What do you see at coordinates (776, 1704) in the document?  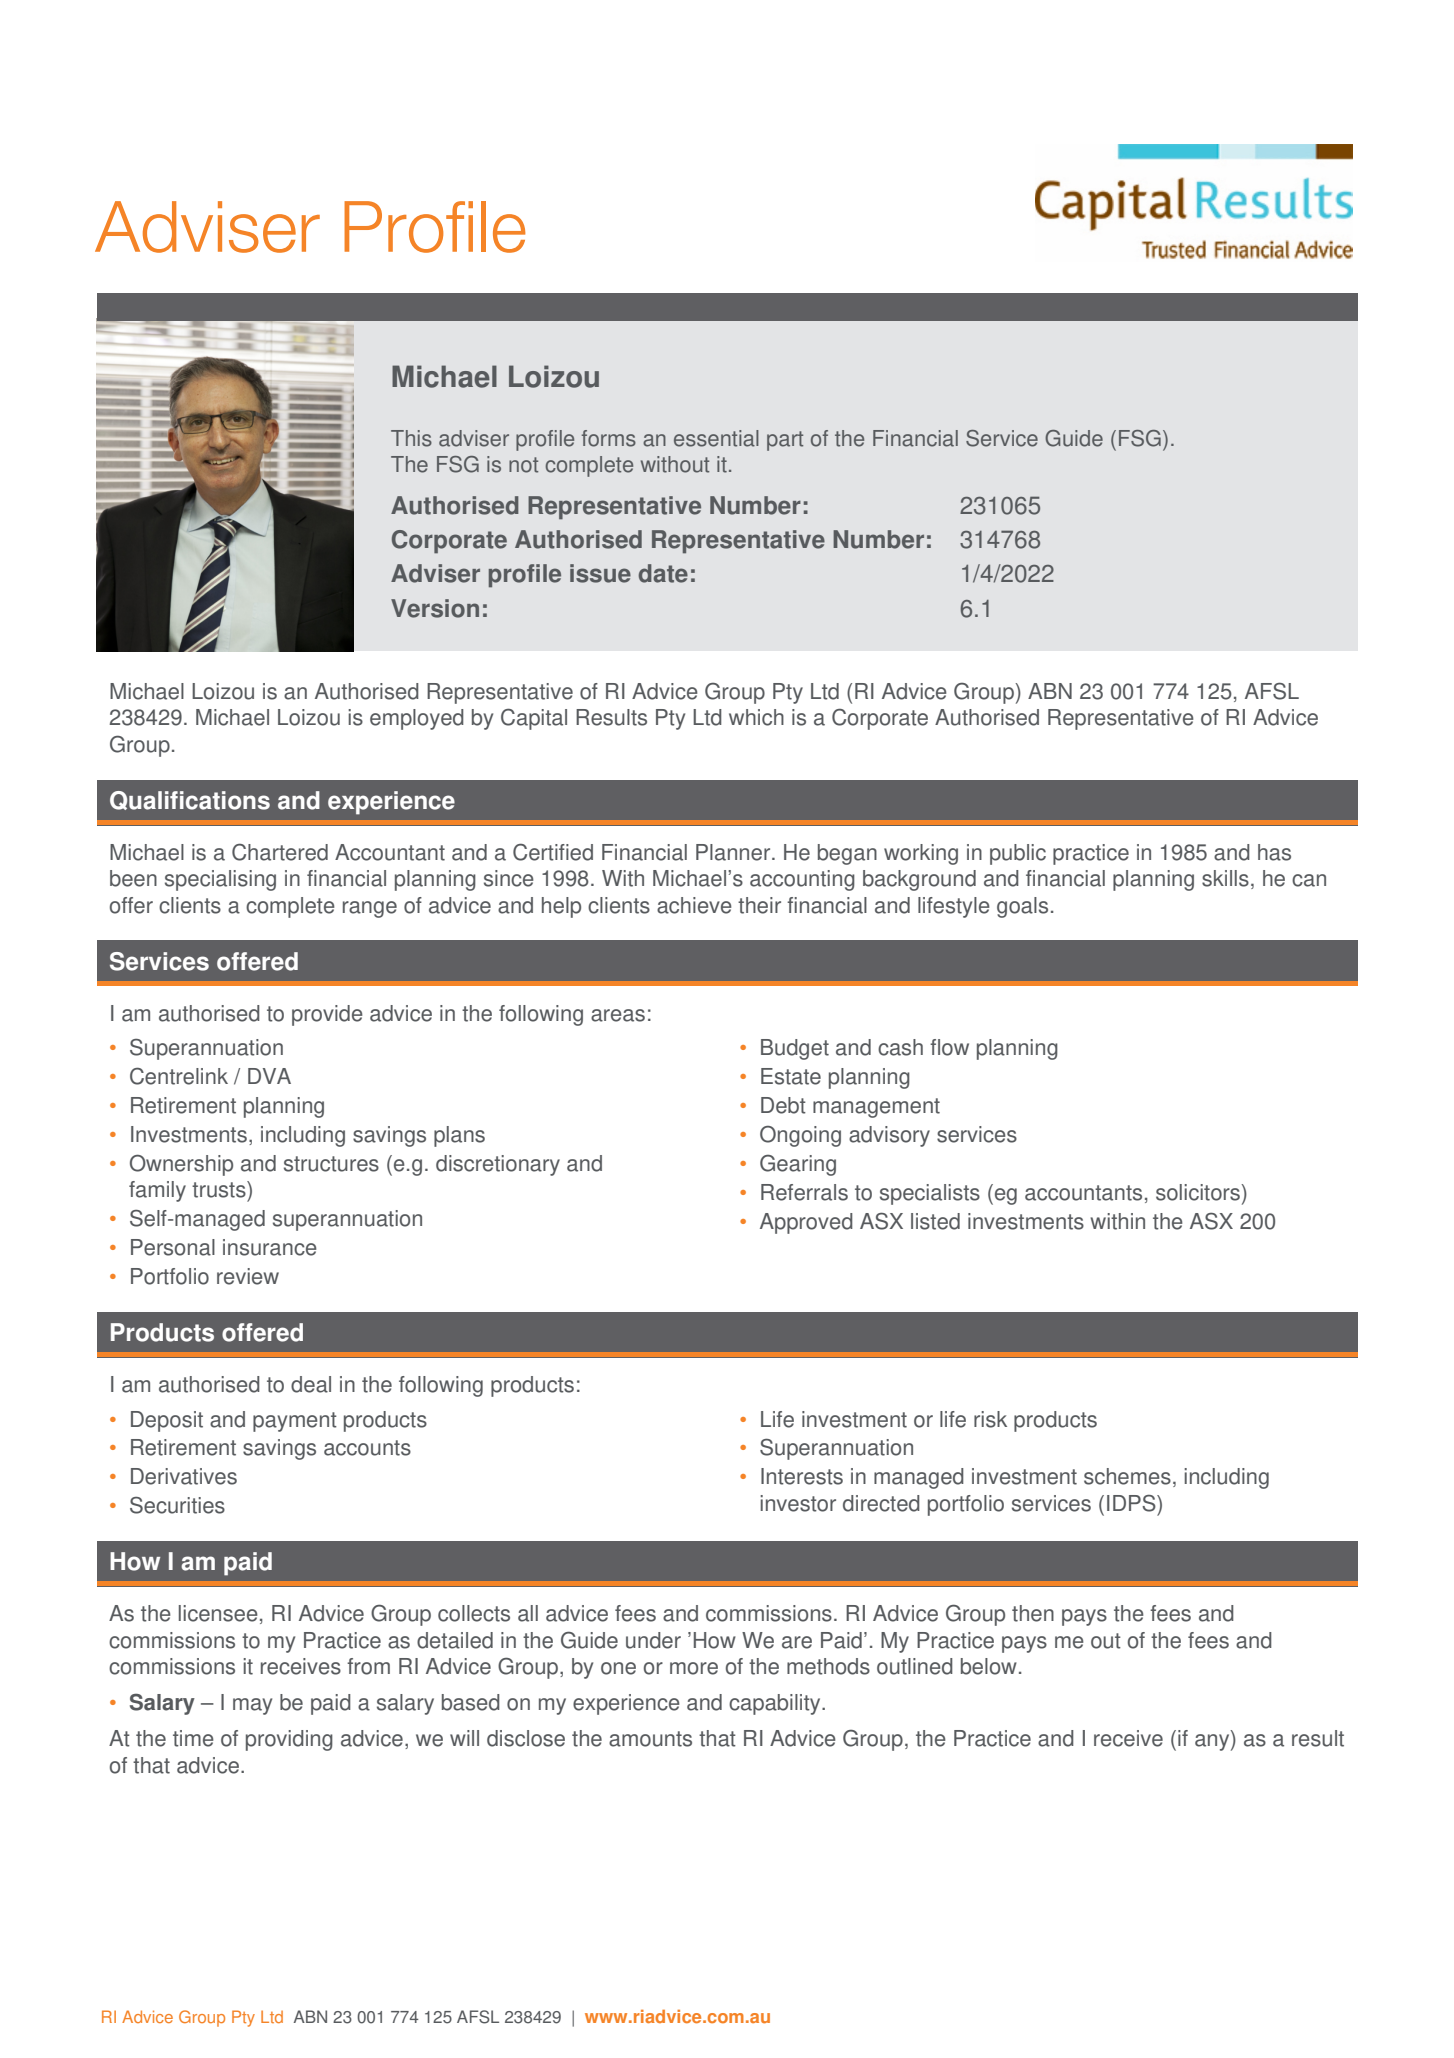 I see `capability` at bounding box center [776, 1704].
